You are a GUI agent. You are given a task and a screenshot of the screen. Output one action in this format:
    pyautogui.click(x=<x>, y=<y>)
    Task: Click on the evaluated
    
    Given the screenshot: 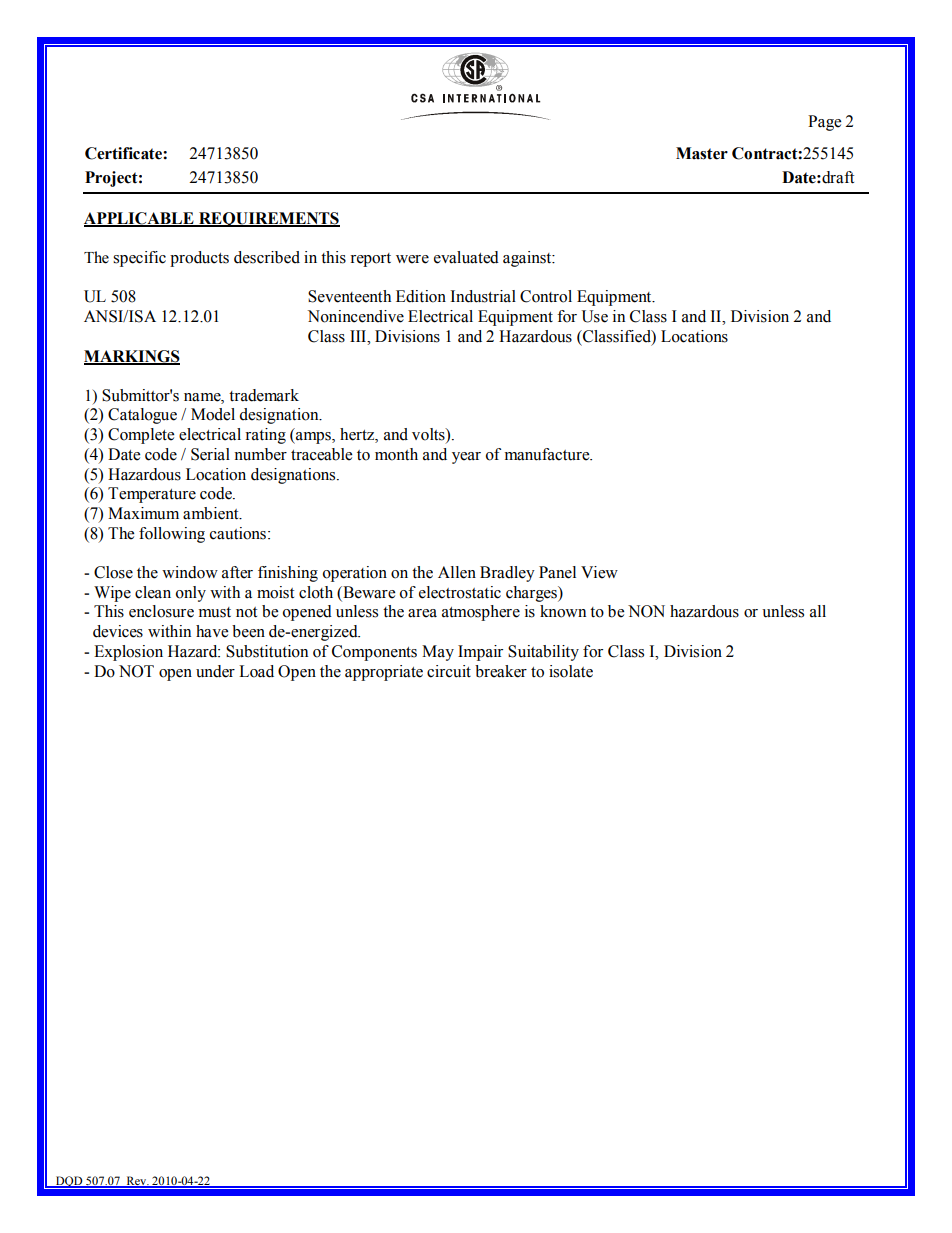 What is the action you would take?
    pyautogui.click(x=466, y=257)
